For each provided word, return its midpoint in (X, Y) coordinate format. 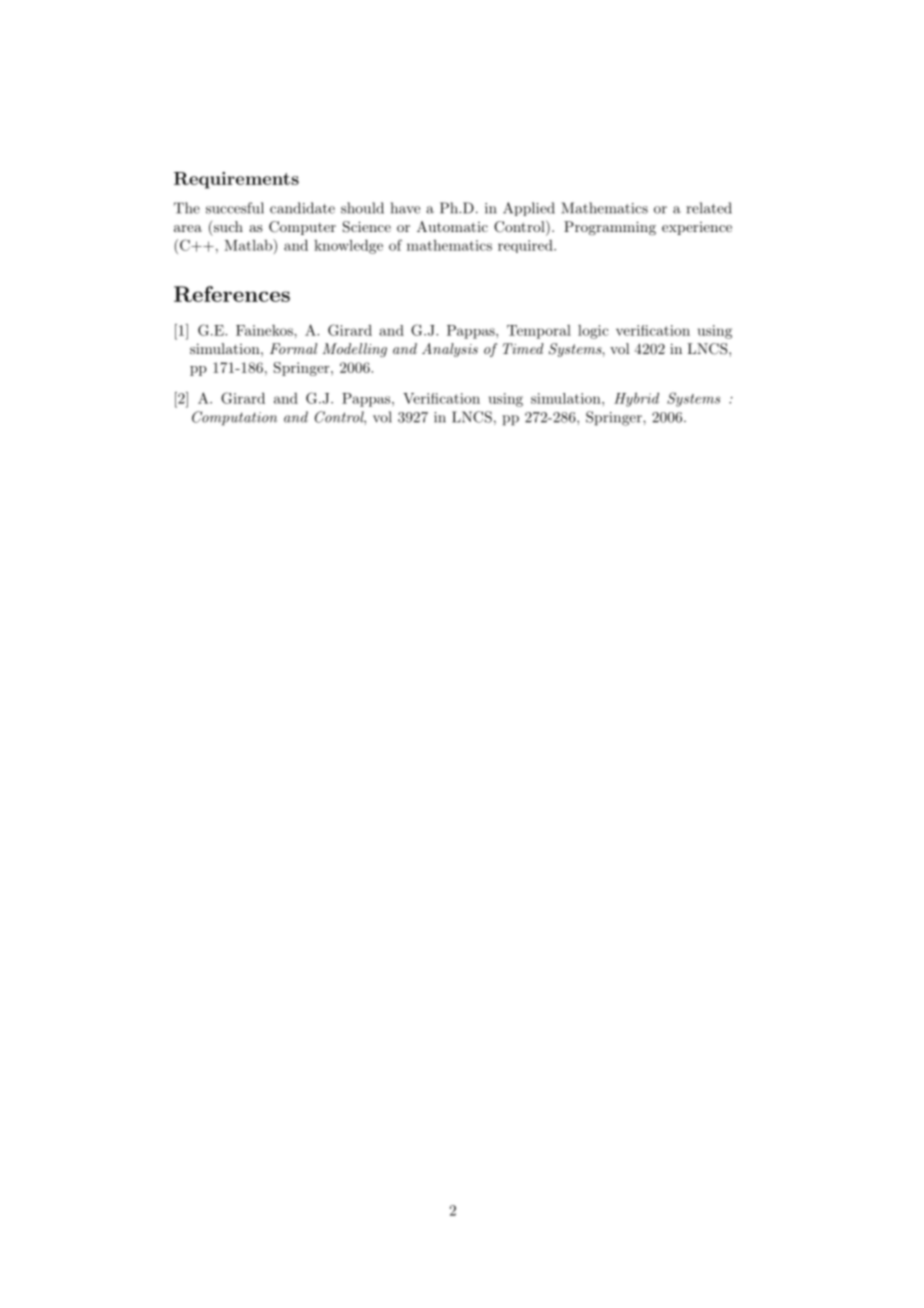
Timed (523, 348)
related (709, 208)
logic (593, 332)
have (405, 208)
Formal (293, 348)
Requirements (236, 180)
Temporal (539, 332)
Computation (234, 418)
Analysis (450, 350)
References (232, 294)
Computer (302, 228)
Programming (610, 228)
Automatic (452, 226)
